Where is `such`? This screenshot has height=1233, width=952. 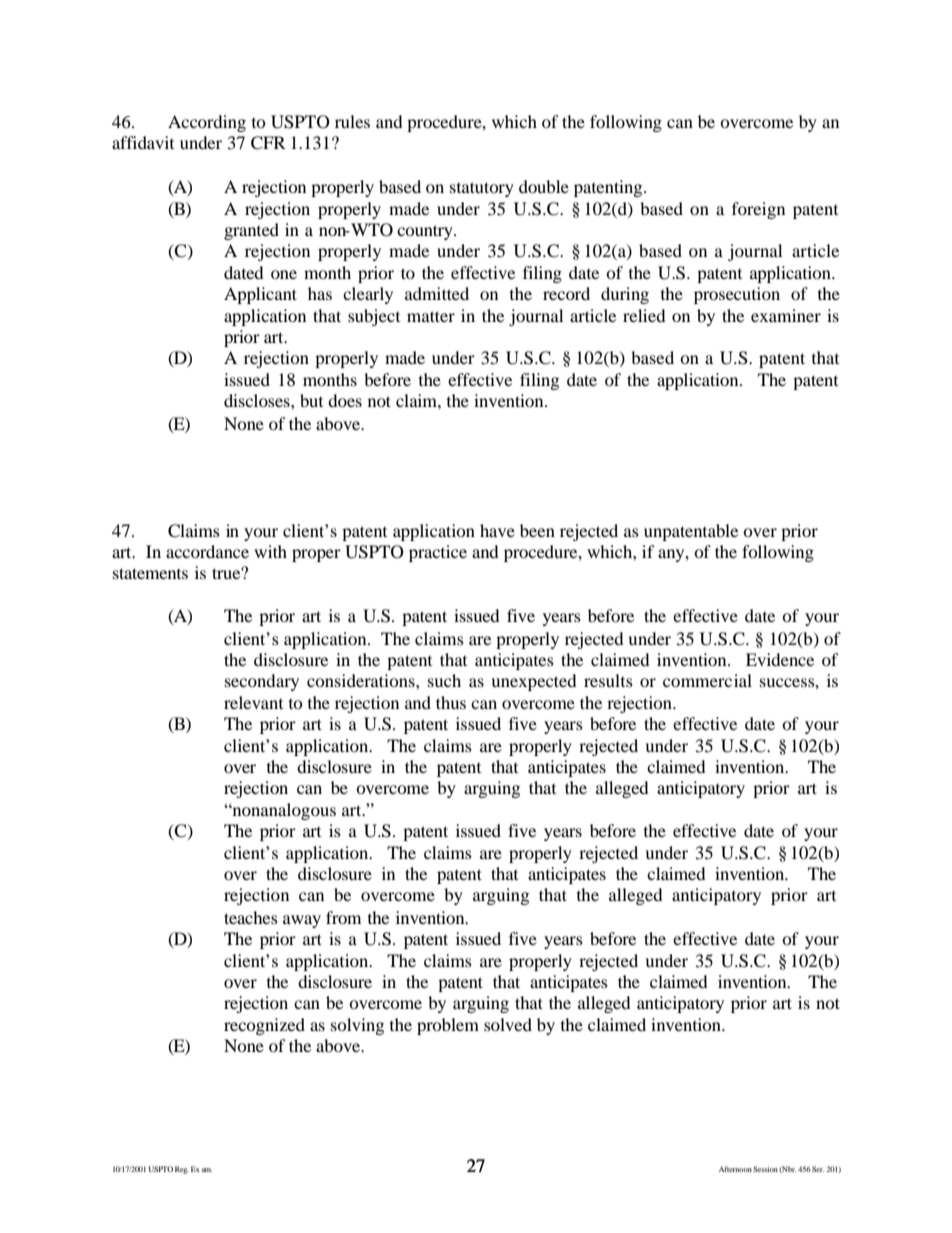 such is located at coordinates (444, 680).
